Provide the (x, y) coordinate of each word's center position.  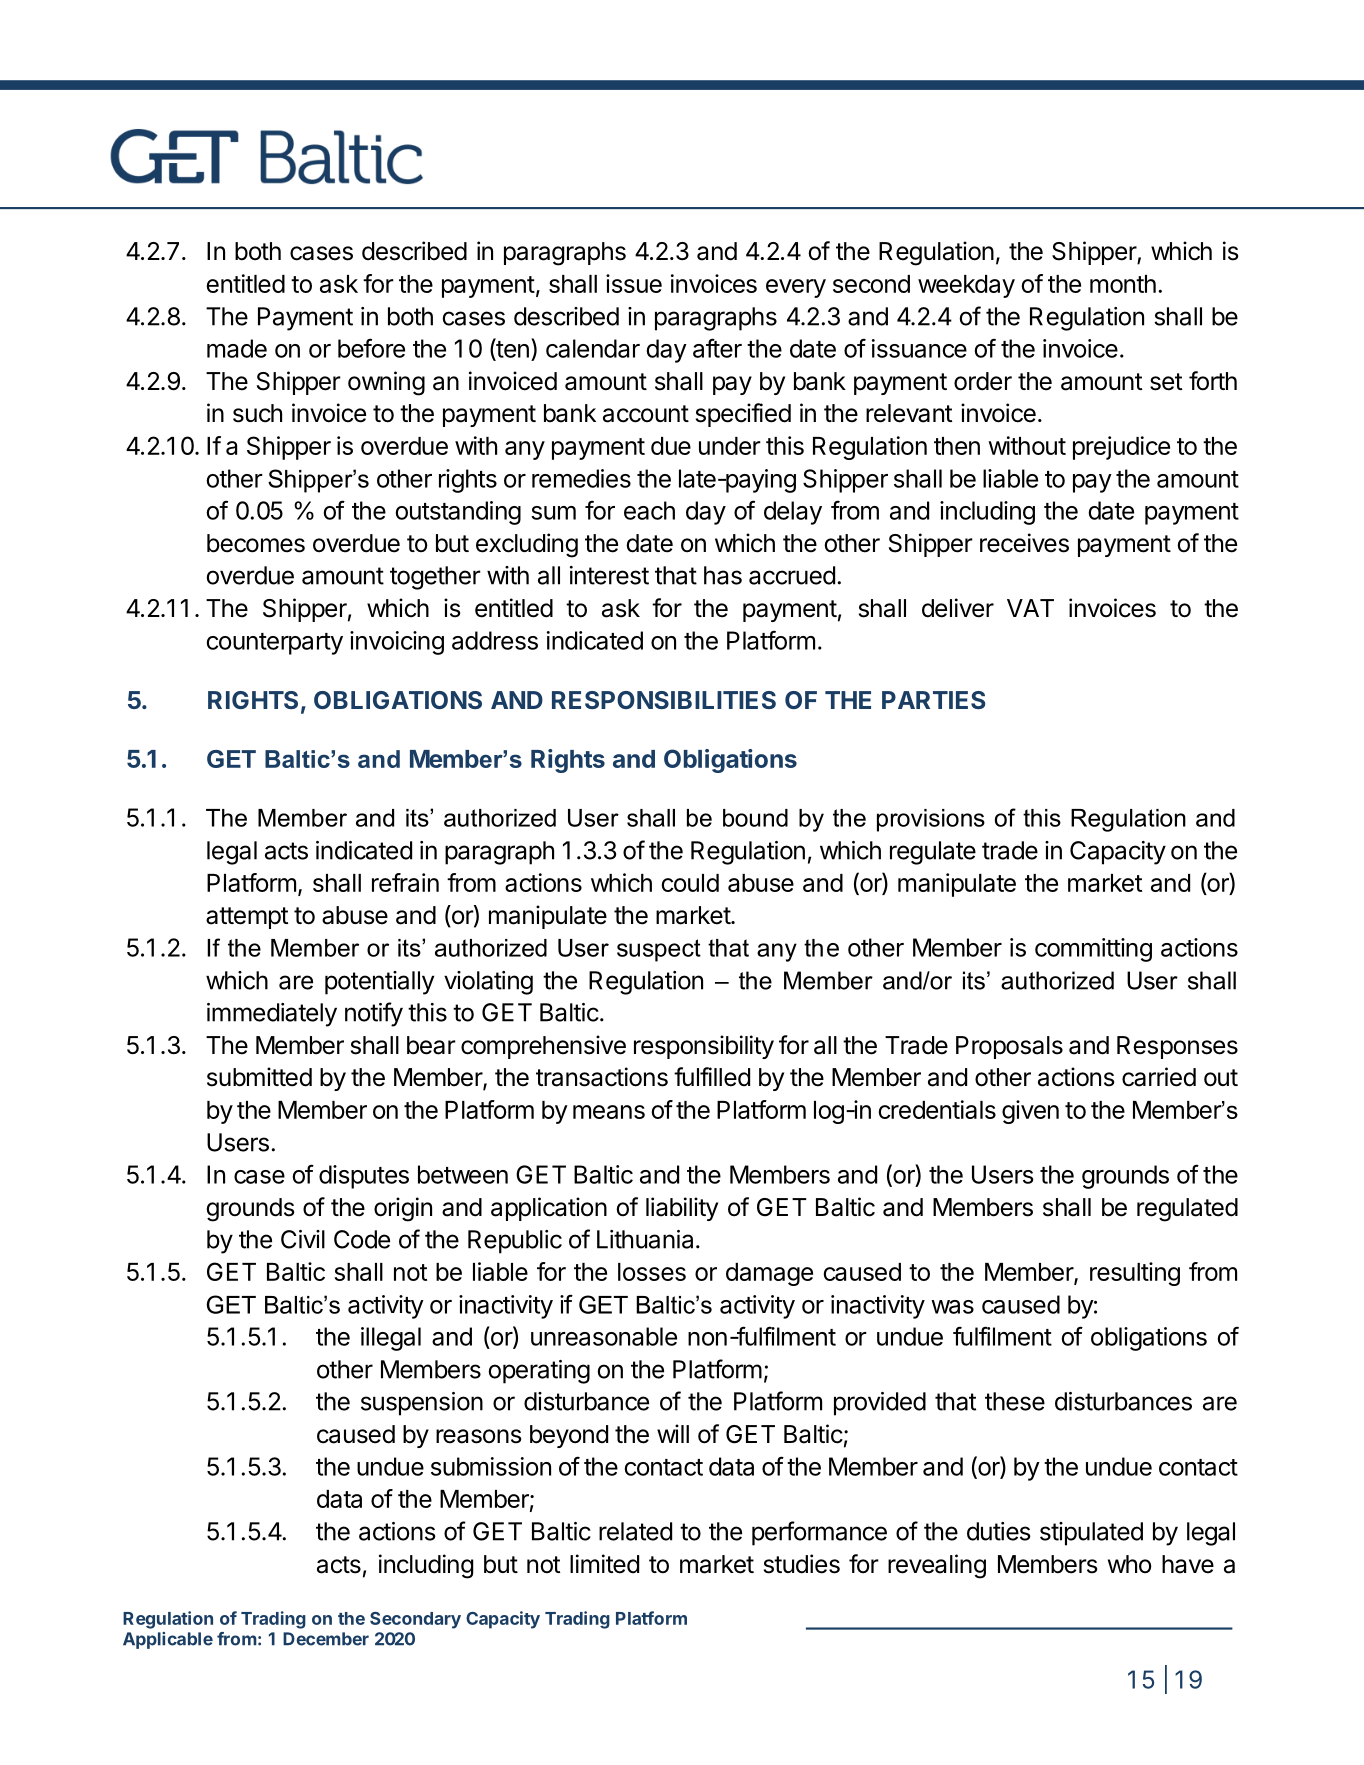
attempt (247, 918)
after (717, 348)
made (237, 348)
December (326, 1639)
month (1123, 284)
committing (1093, 950)
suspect (659, 950)
